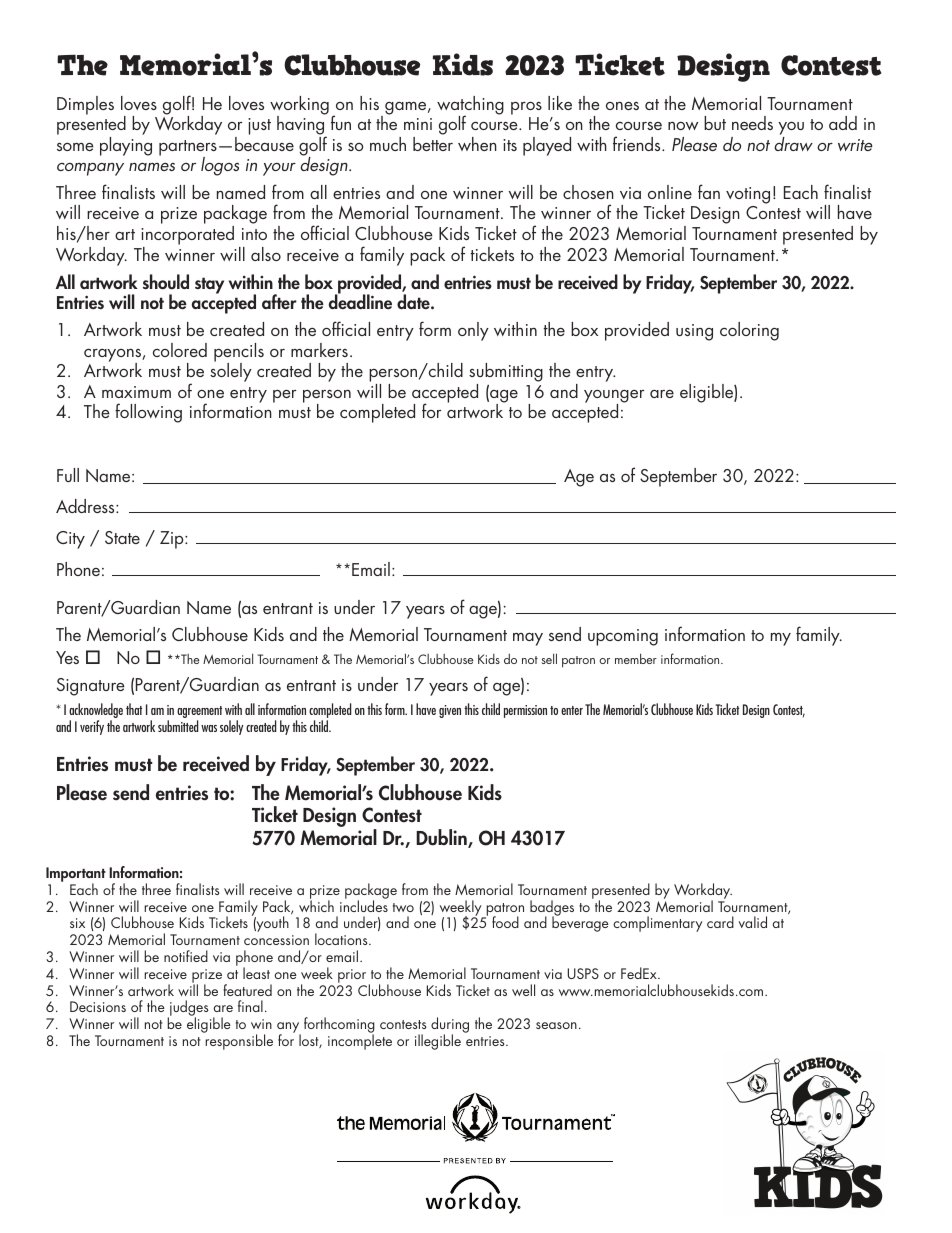 The width and height of the screenshot is (952, 1233). I want to click on playing, so click(126, 146).
